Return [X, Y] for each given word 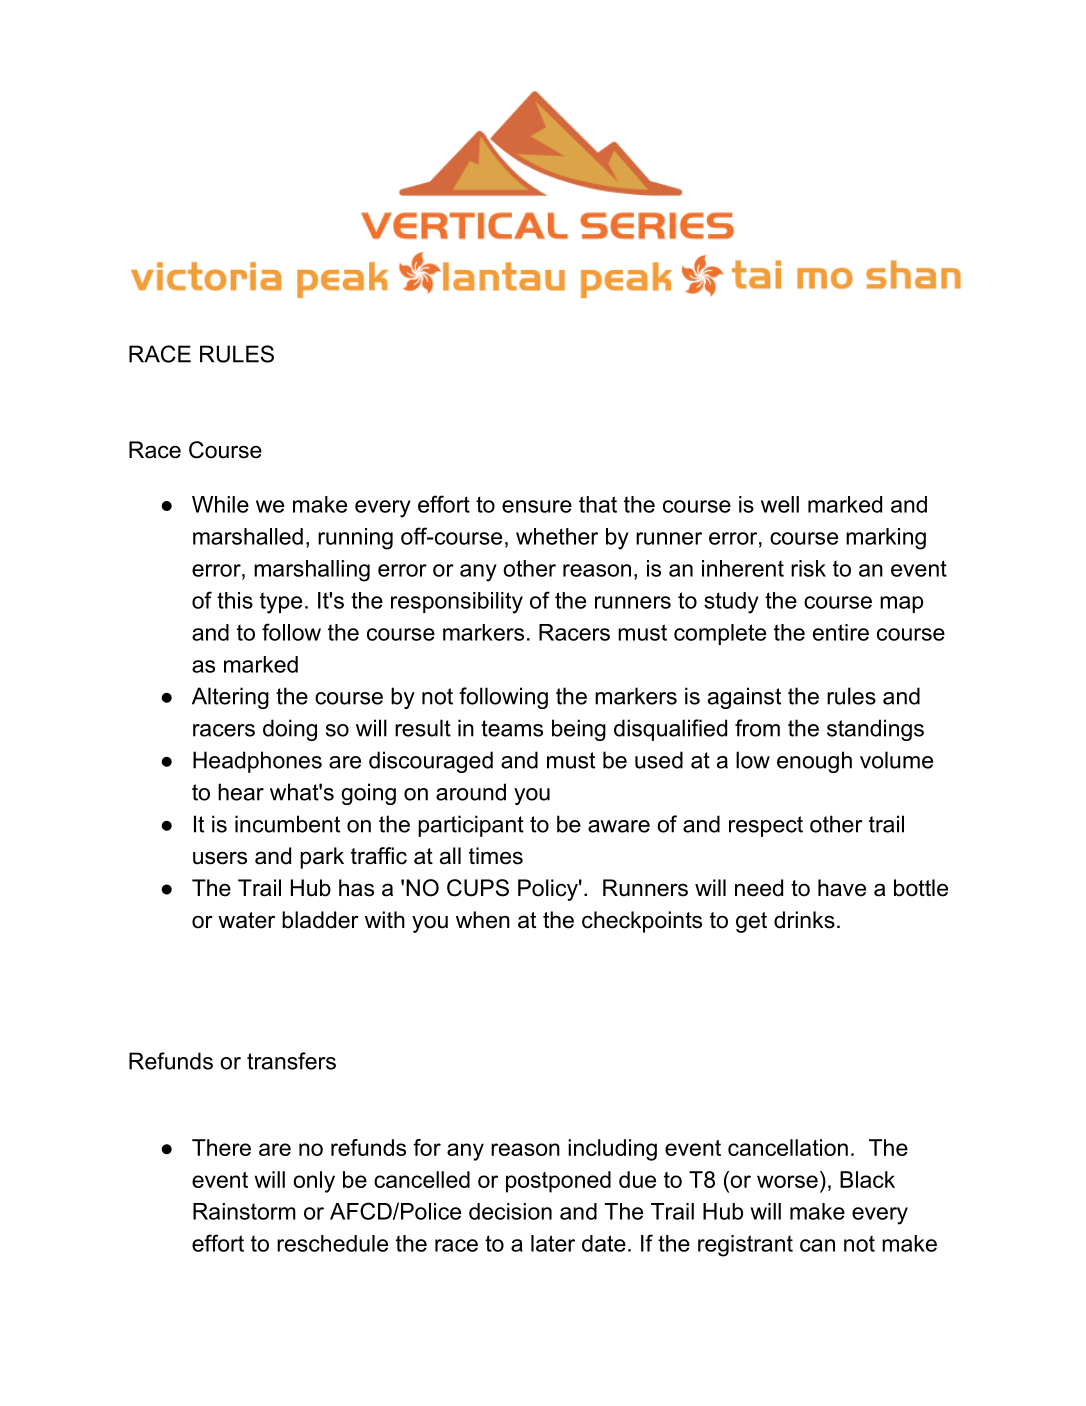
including [612, 1150]
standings [875, 730]
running [355, 539]
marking [886, 539]
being [579, 730]
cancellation [788, 1147]
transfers [291, 1061]
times [496, 856]
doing [290, 730]
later [553, 1243]
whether [557, 536]
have [842, 888]
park [322, 858]
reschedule [332, 1243]
